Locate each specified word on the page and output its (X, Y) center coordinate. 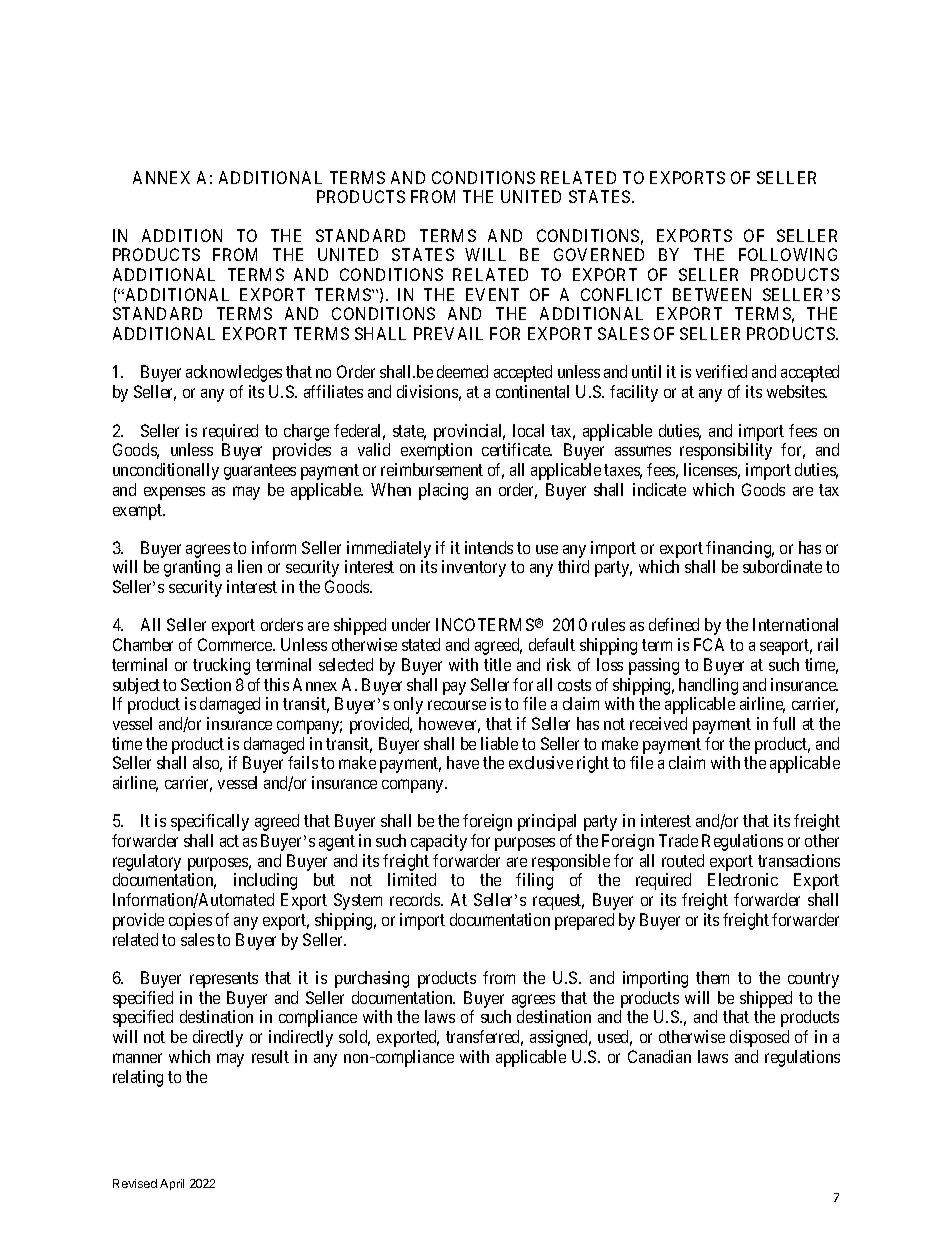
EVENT (492, 294)
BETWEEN (712, 294)
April (172, 1184)
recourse (457, 705)
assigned (560, 1038)
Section (206, 684)
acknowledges (234, 373)
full (784, 723)
